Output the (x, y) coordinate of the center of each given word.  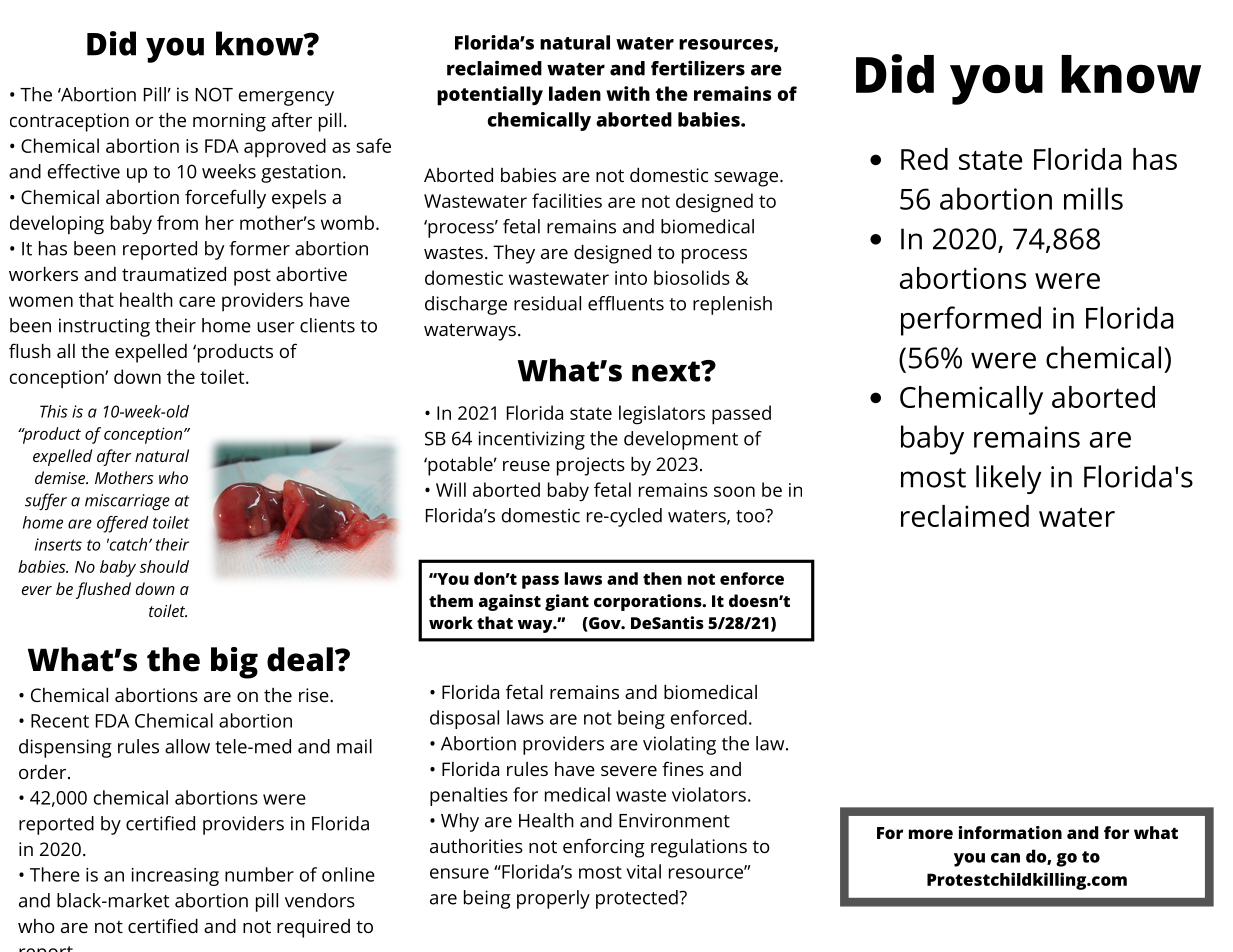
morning (229, 122)
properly (553, 899)
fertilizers (698, 68)
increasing (175, 877)
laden (575, 93)
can (1005, 858)
